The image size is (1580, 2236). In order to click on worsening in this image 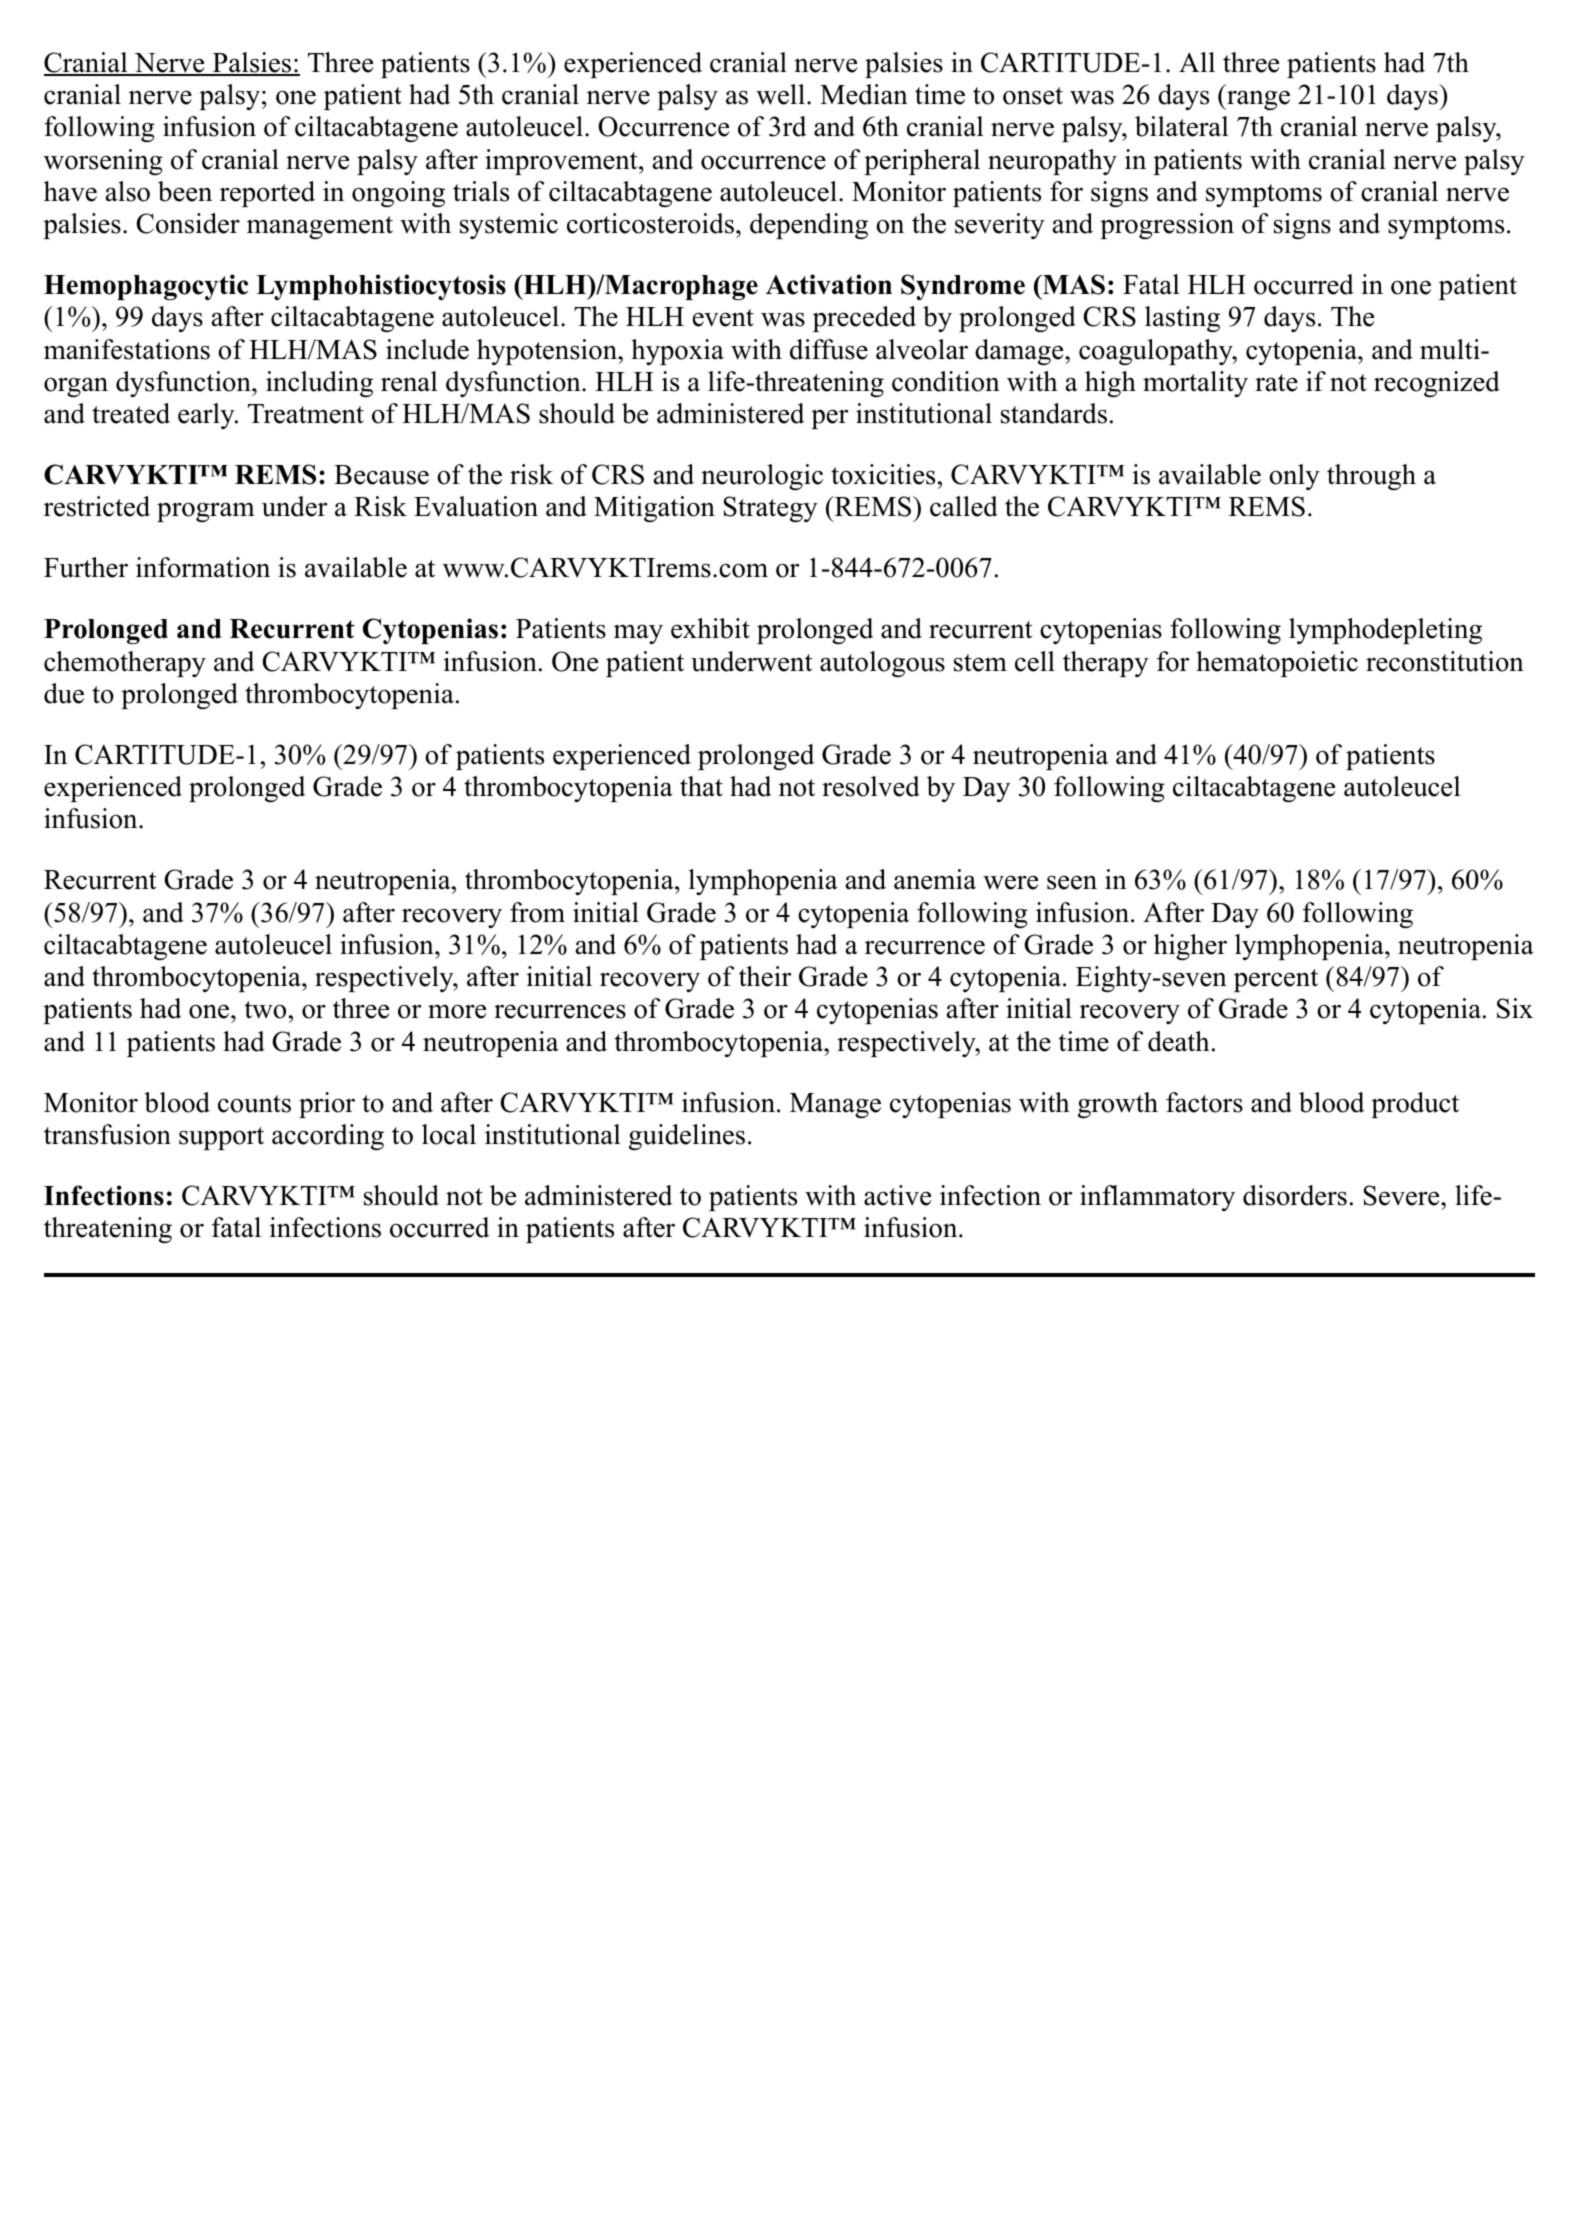, I will do `click(103, 162)`.
